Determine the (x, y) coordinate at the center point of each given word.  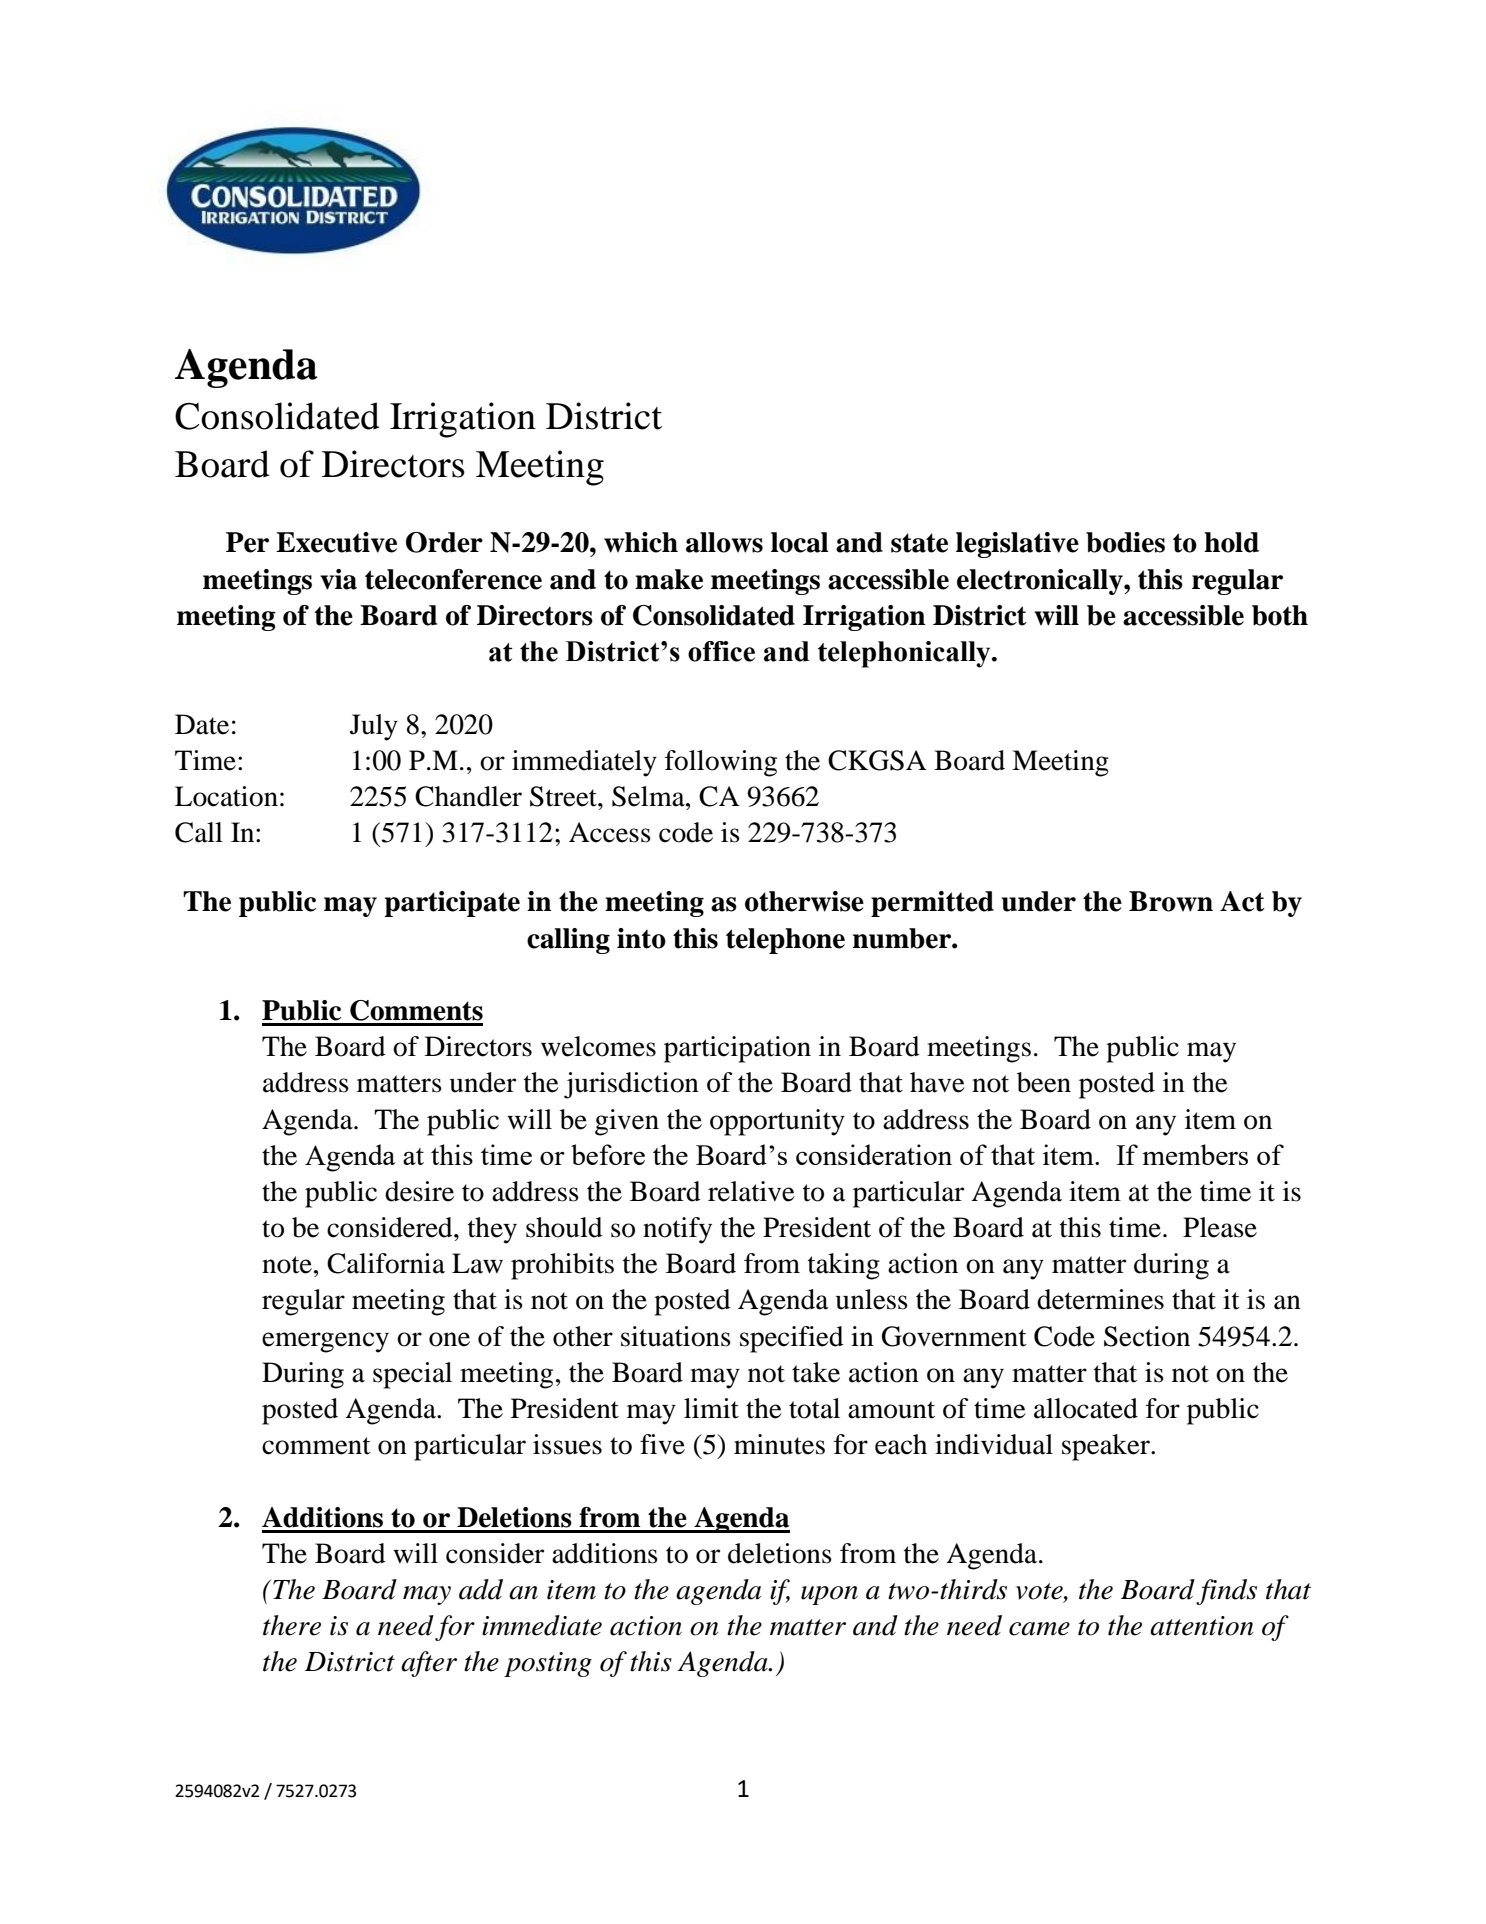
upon (829, 1595)
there (292, 1625)
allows (724, 542)
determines (1100, 1299)
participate (452, 904)
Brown (1171, 901)
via (338, 579)
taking (844, 1266)
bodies (1125, 542)
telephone (785, 941)
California (386, 1263)
